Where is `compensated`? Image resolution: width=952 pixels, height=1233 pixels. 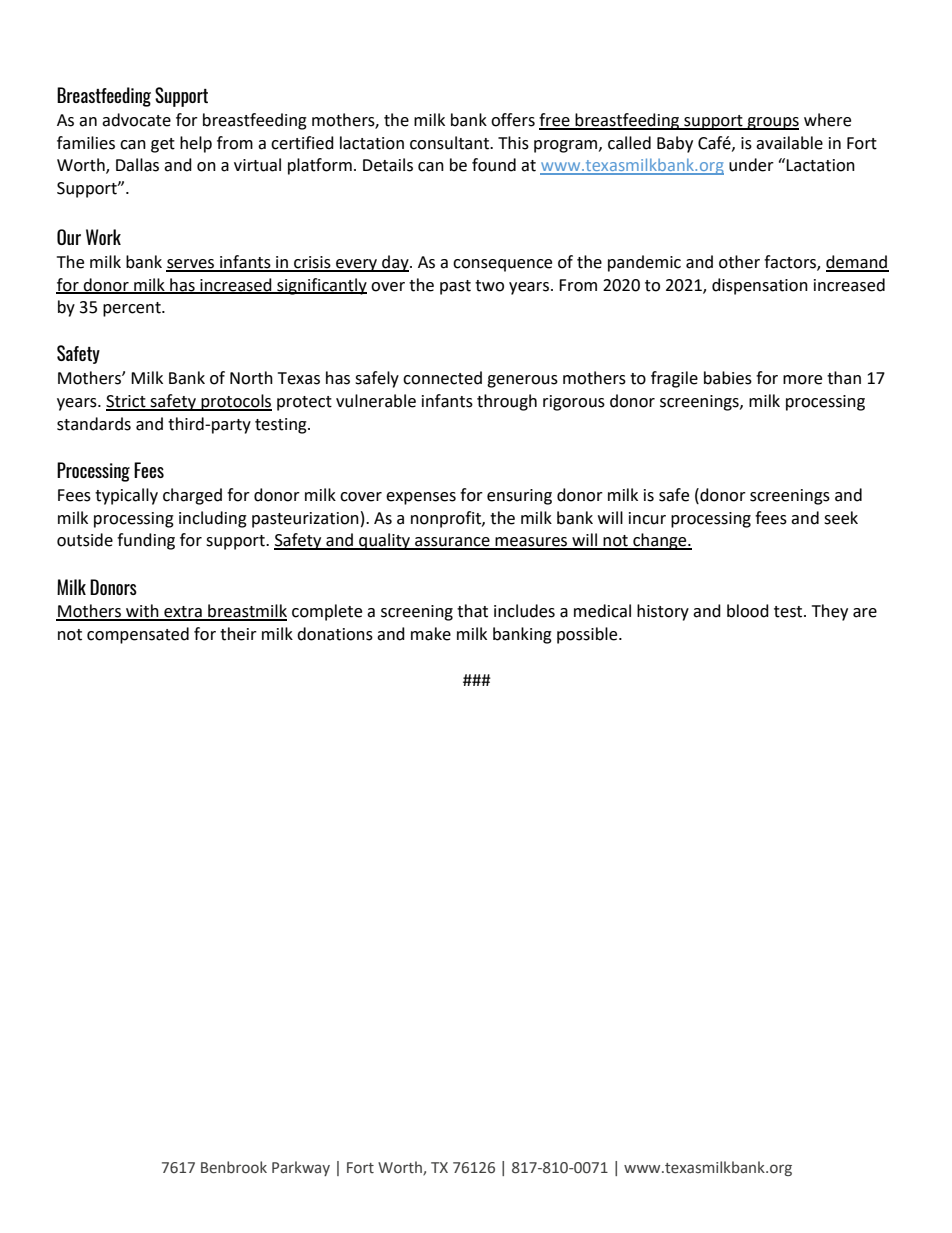 compensated is located at coordinates (138, 635).
